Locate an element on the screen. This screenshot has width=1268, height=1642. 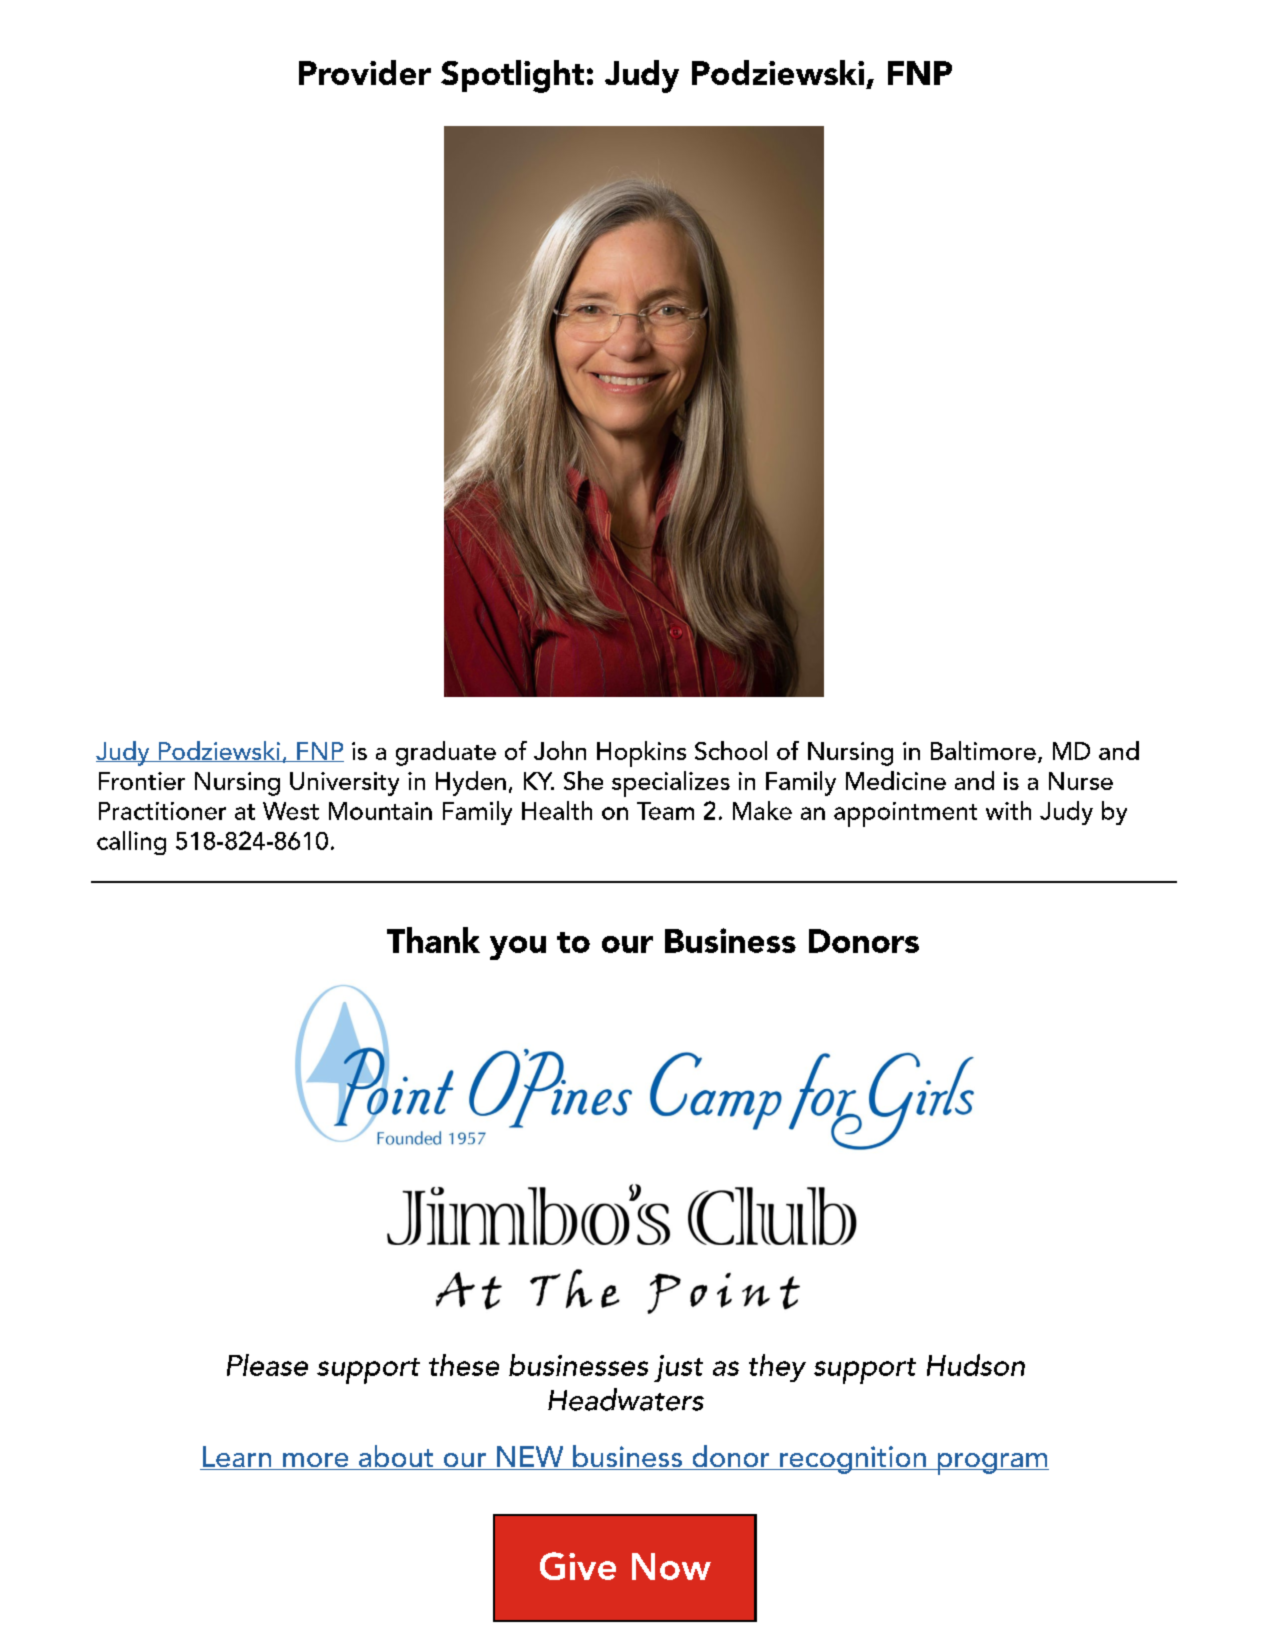
appointment is located at coordinates (905, 814).
